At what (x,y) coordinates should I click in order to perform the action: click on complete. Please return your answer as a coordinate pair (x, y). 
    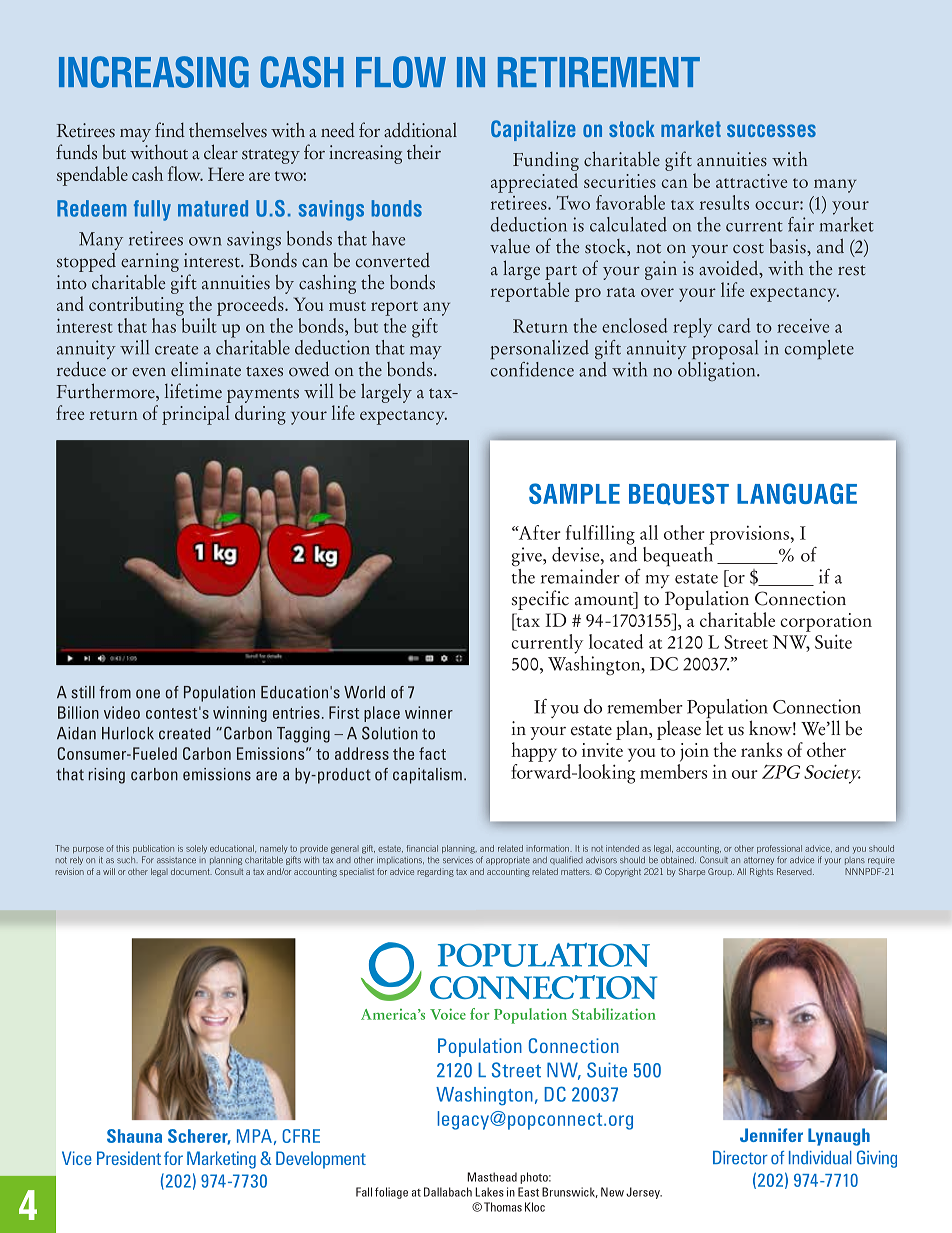
    Looking at the image, I should click on (819, 349).
